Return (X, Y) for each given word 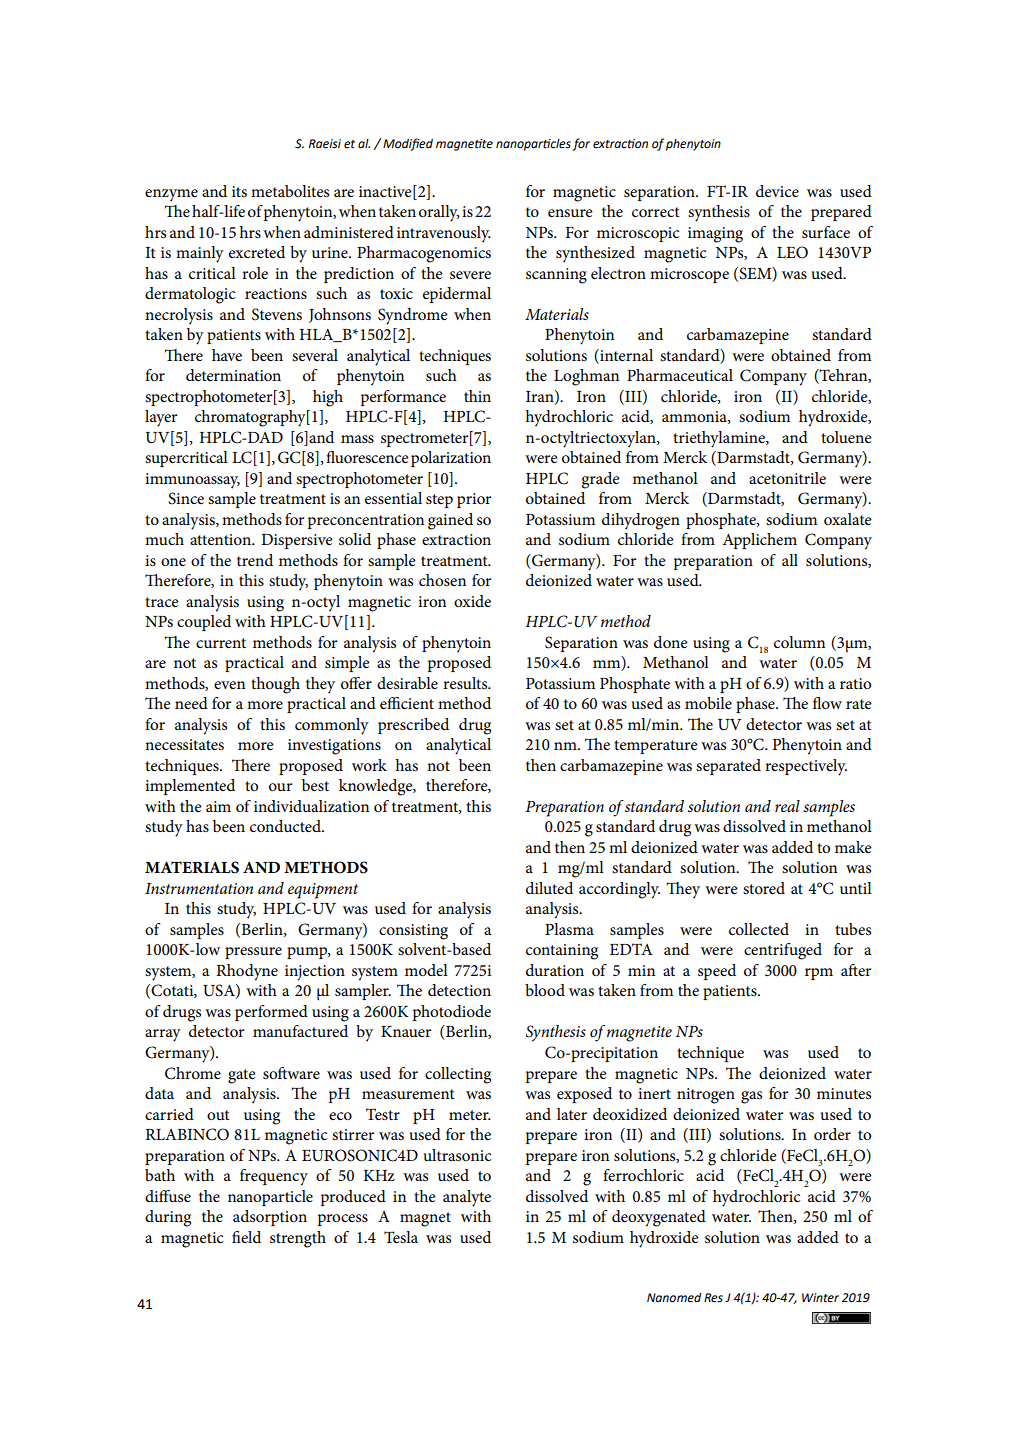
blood (545, 990)
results (466, 683)
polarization (451, 459)
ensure (570, 213)
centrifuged (783, 951)
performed (271, 1013)
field (246, 1237)
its (239, 191)
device (777, 191)
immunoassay (192, 481)
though (275, 685)
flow (827, 703)
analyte (467, 1198)
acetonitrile (787, 478)
